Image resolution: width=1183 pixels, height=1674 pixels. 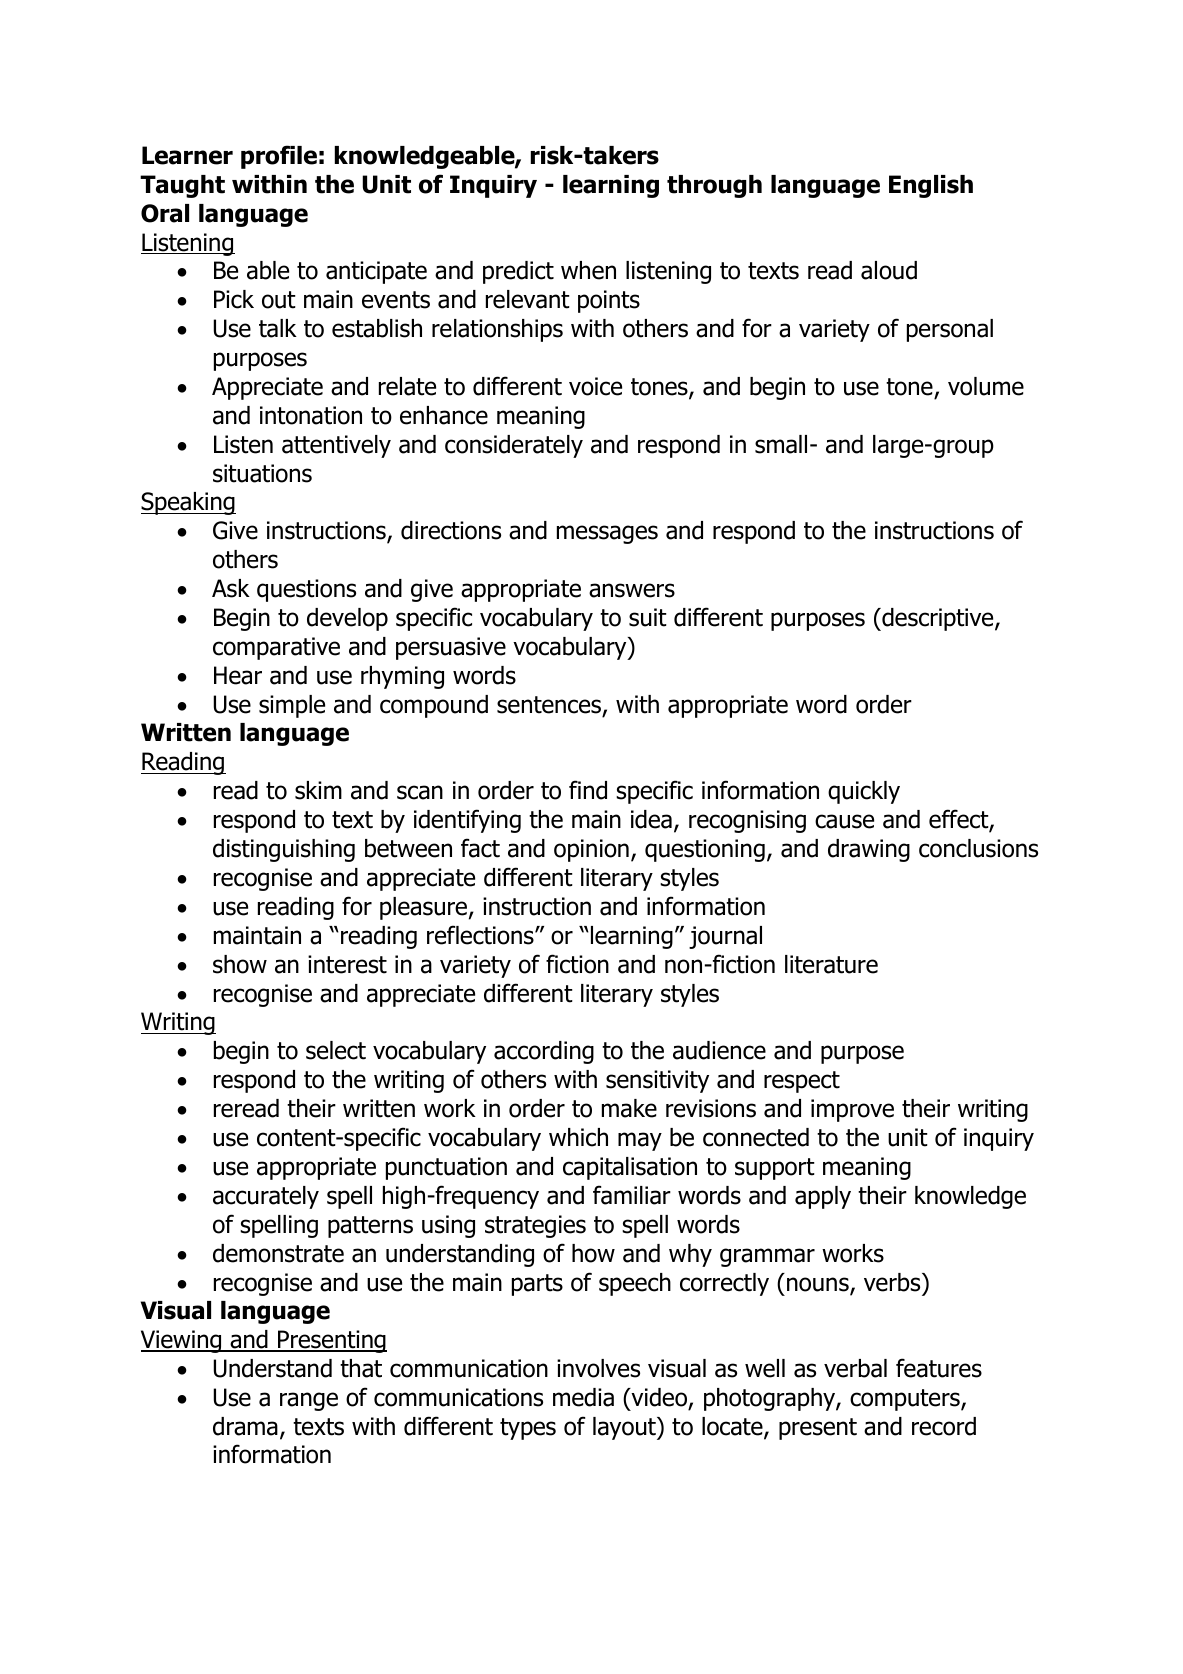 I want to click on English, so click(x=931, y=186).
